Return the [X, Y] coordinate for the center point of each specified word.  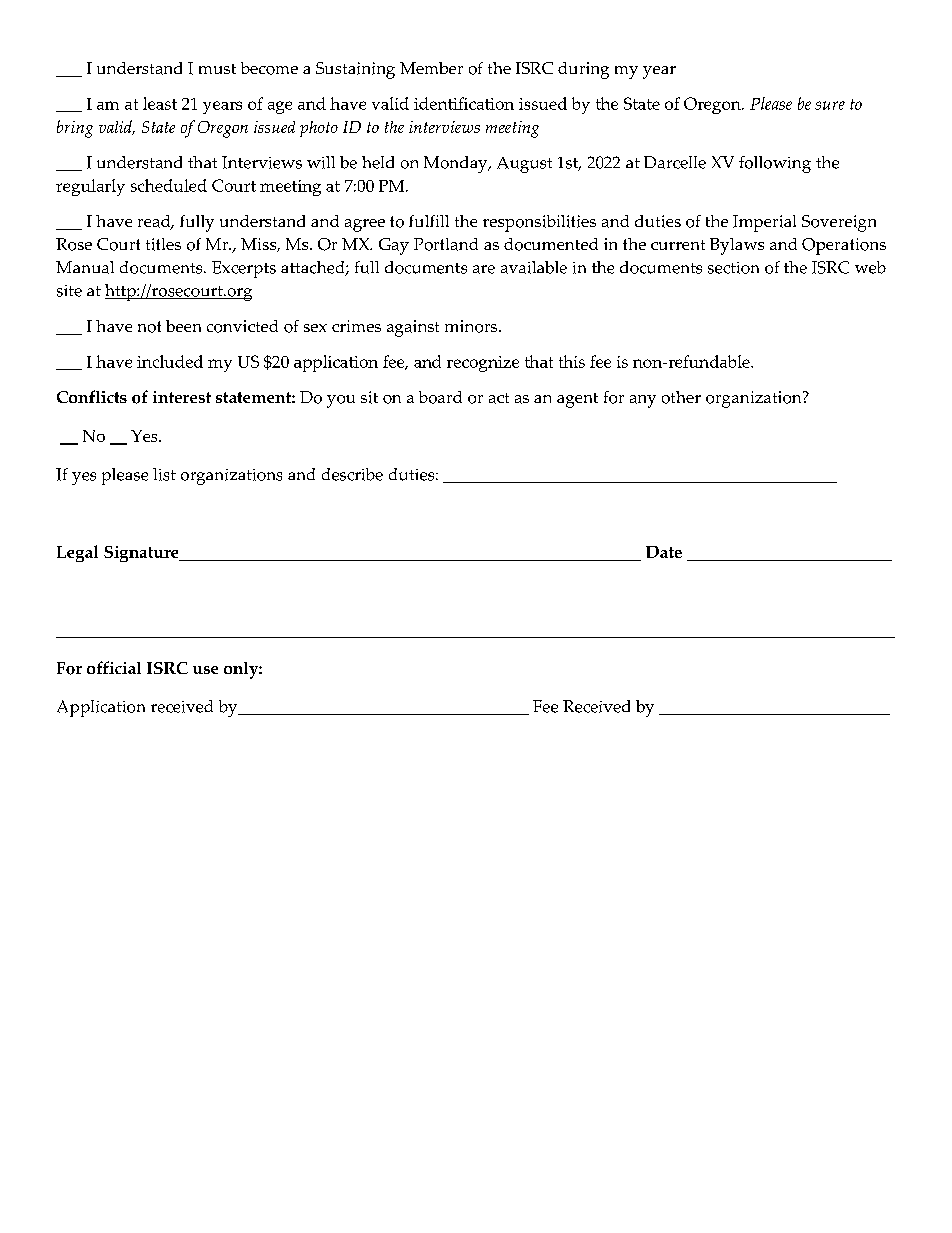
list [164, 474]
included [170, 361]
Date [664, 552]
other [681, 397]
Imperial [764, 223]
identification [464, 103]
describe [352, 474]
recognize [483, 364]
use [205, 670]
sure [830, 105]
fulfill [429, 221]
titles [163, 244]
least [160, 103]
